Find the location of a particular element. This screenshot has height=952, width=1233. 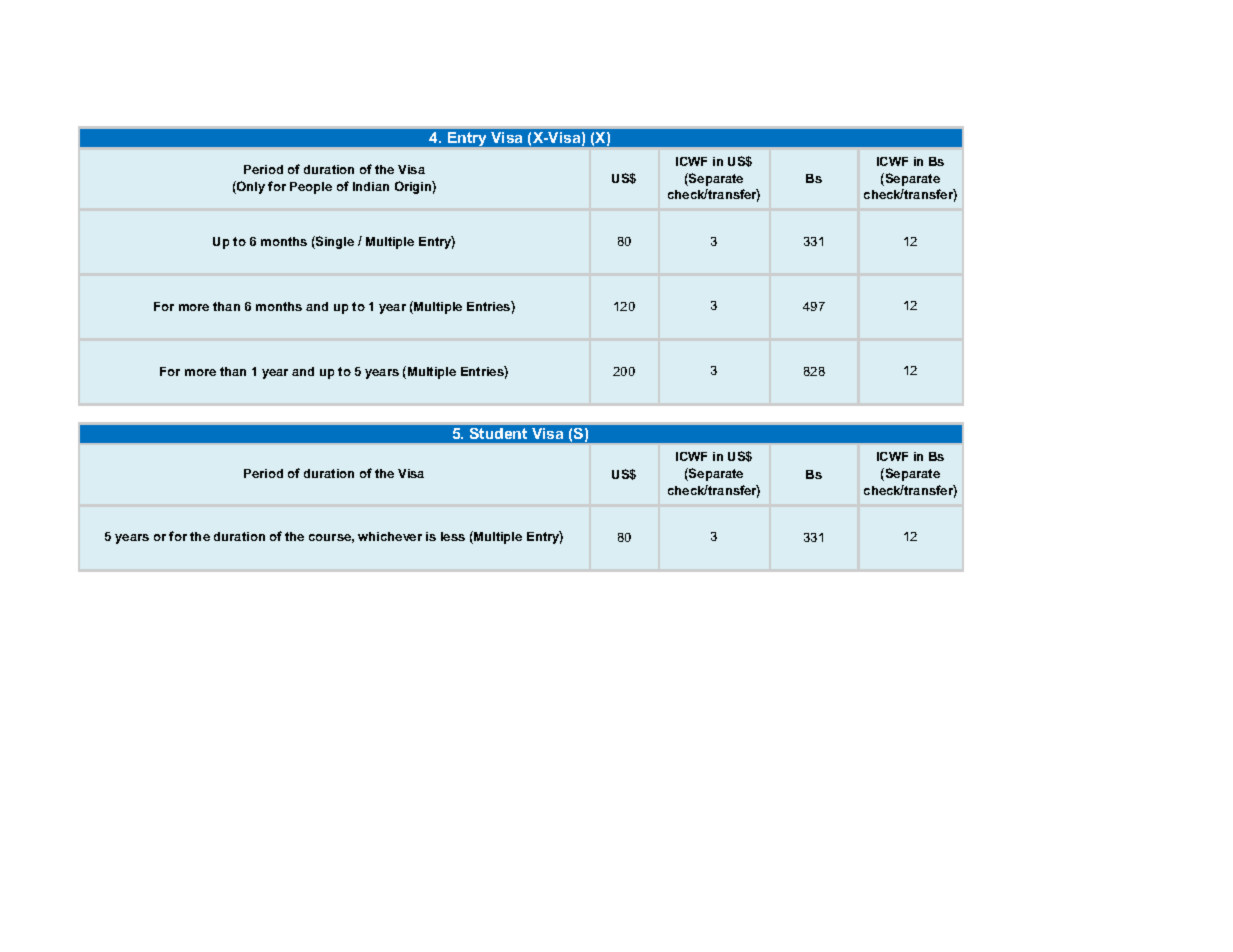

People is located at coordinates (311, 188).
